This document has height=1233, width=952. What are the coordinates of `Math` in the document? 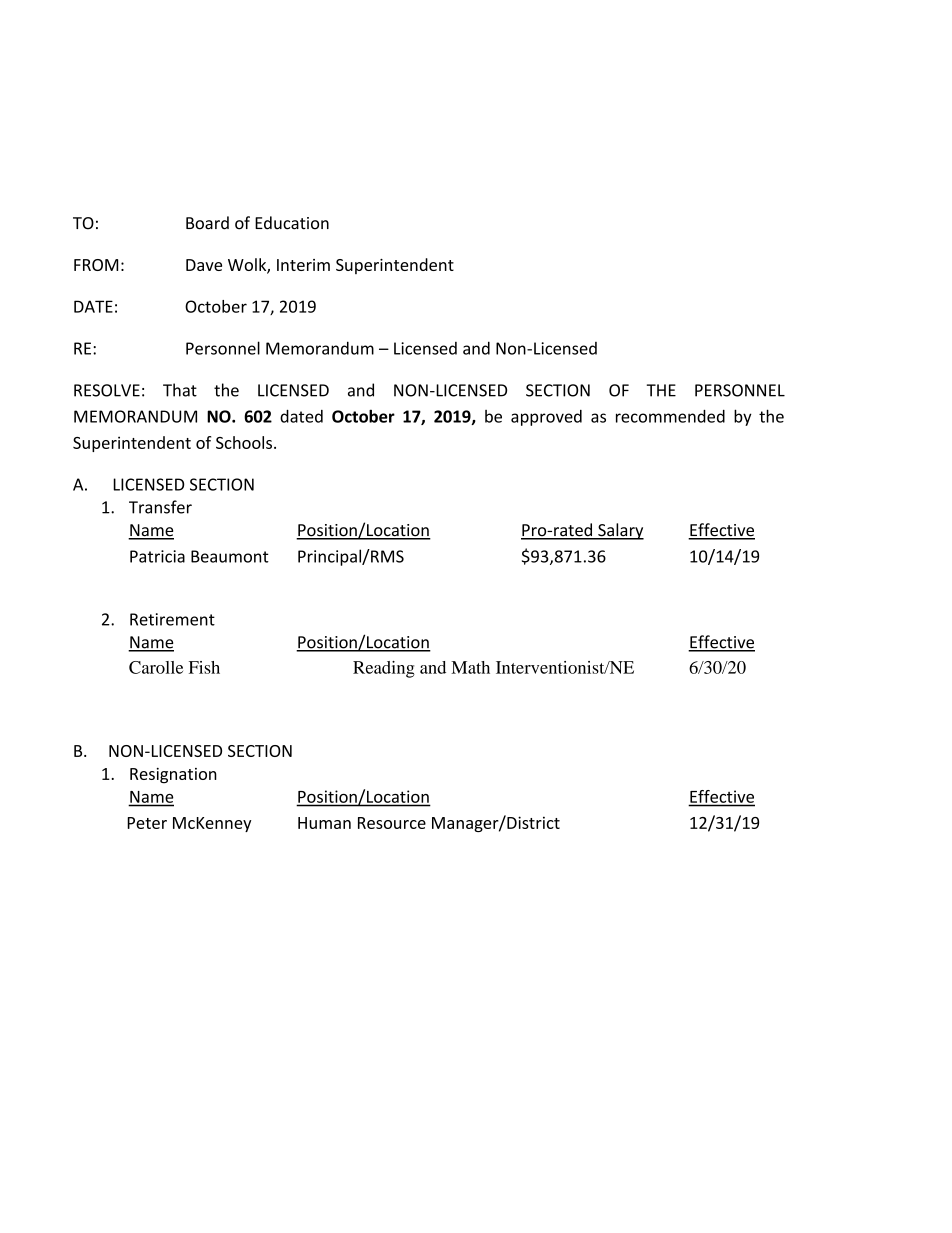 It's located at (470, 667).
